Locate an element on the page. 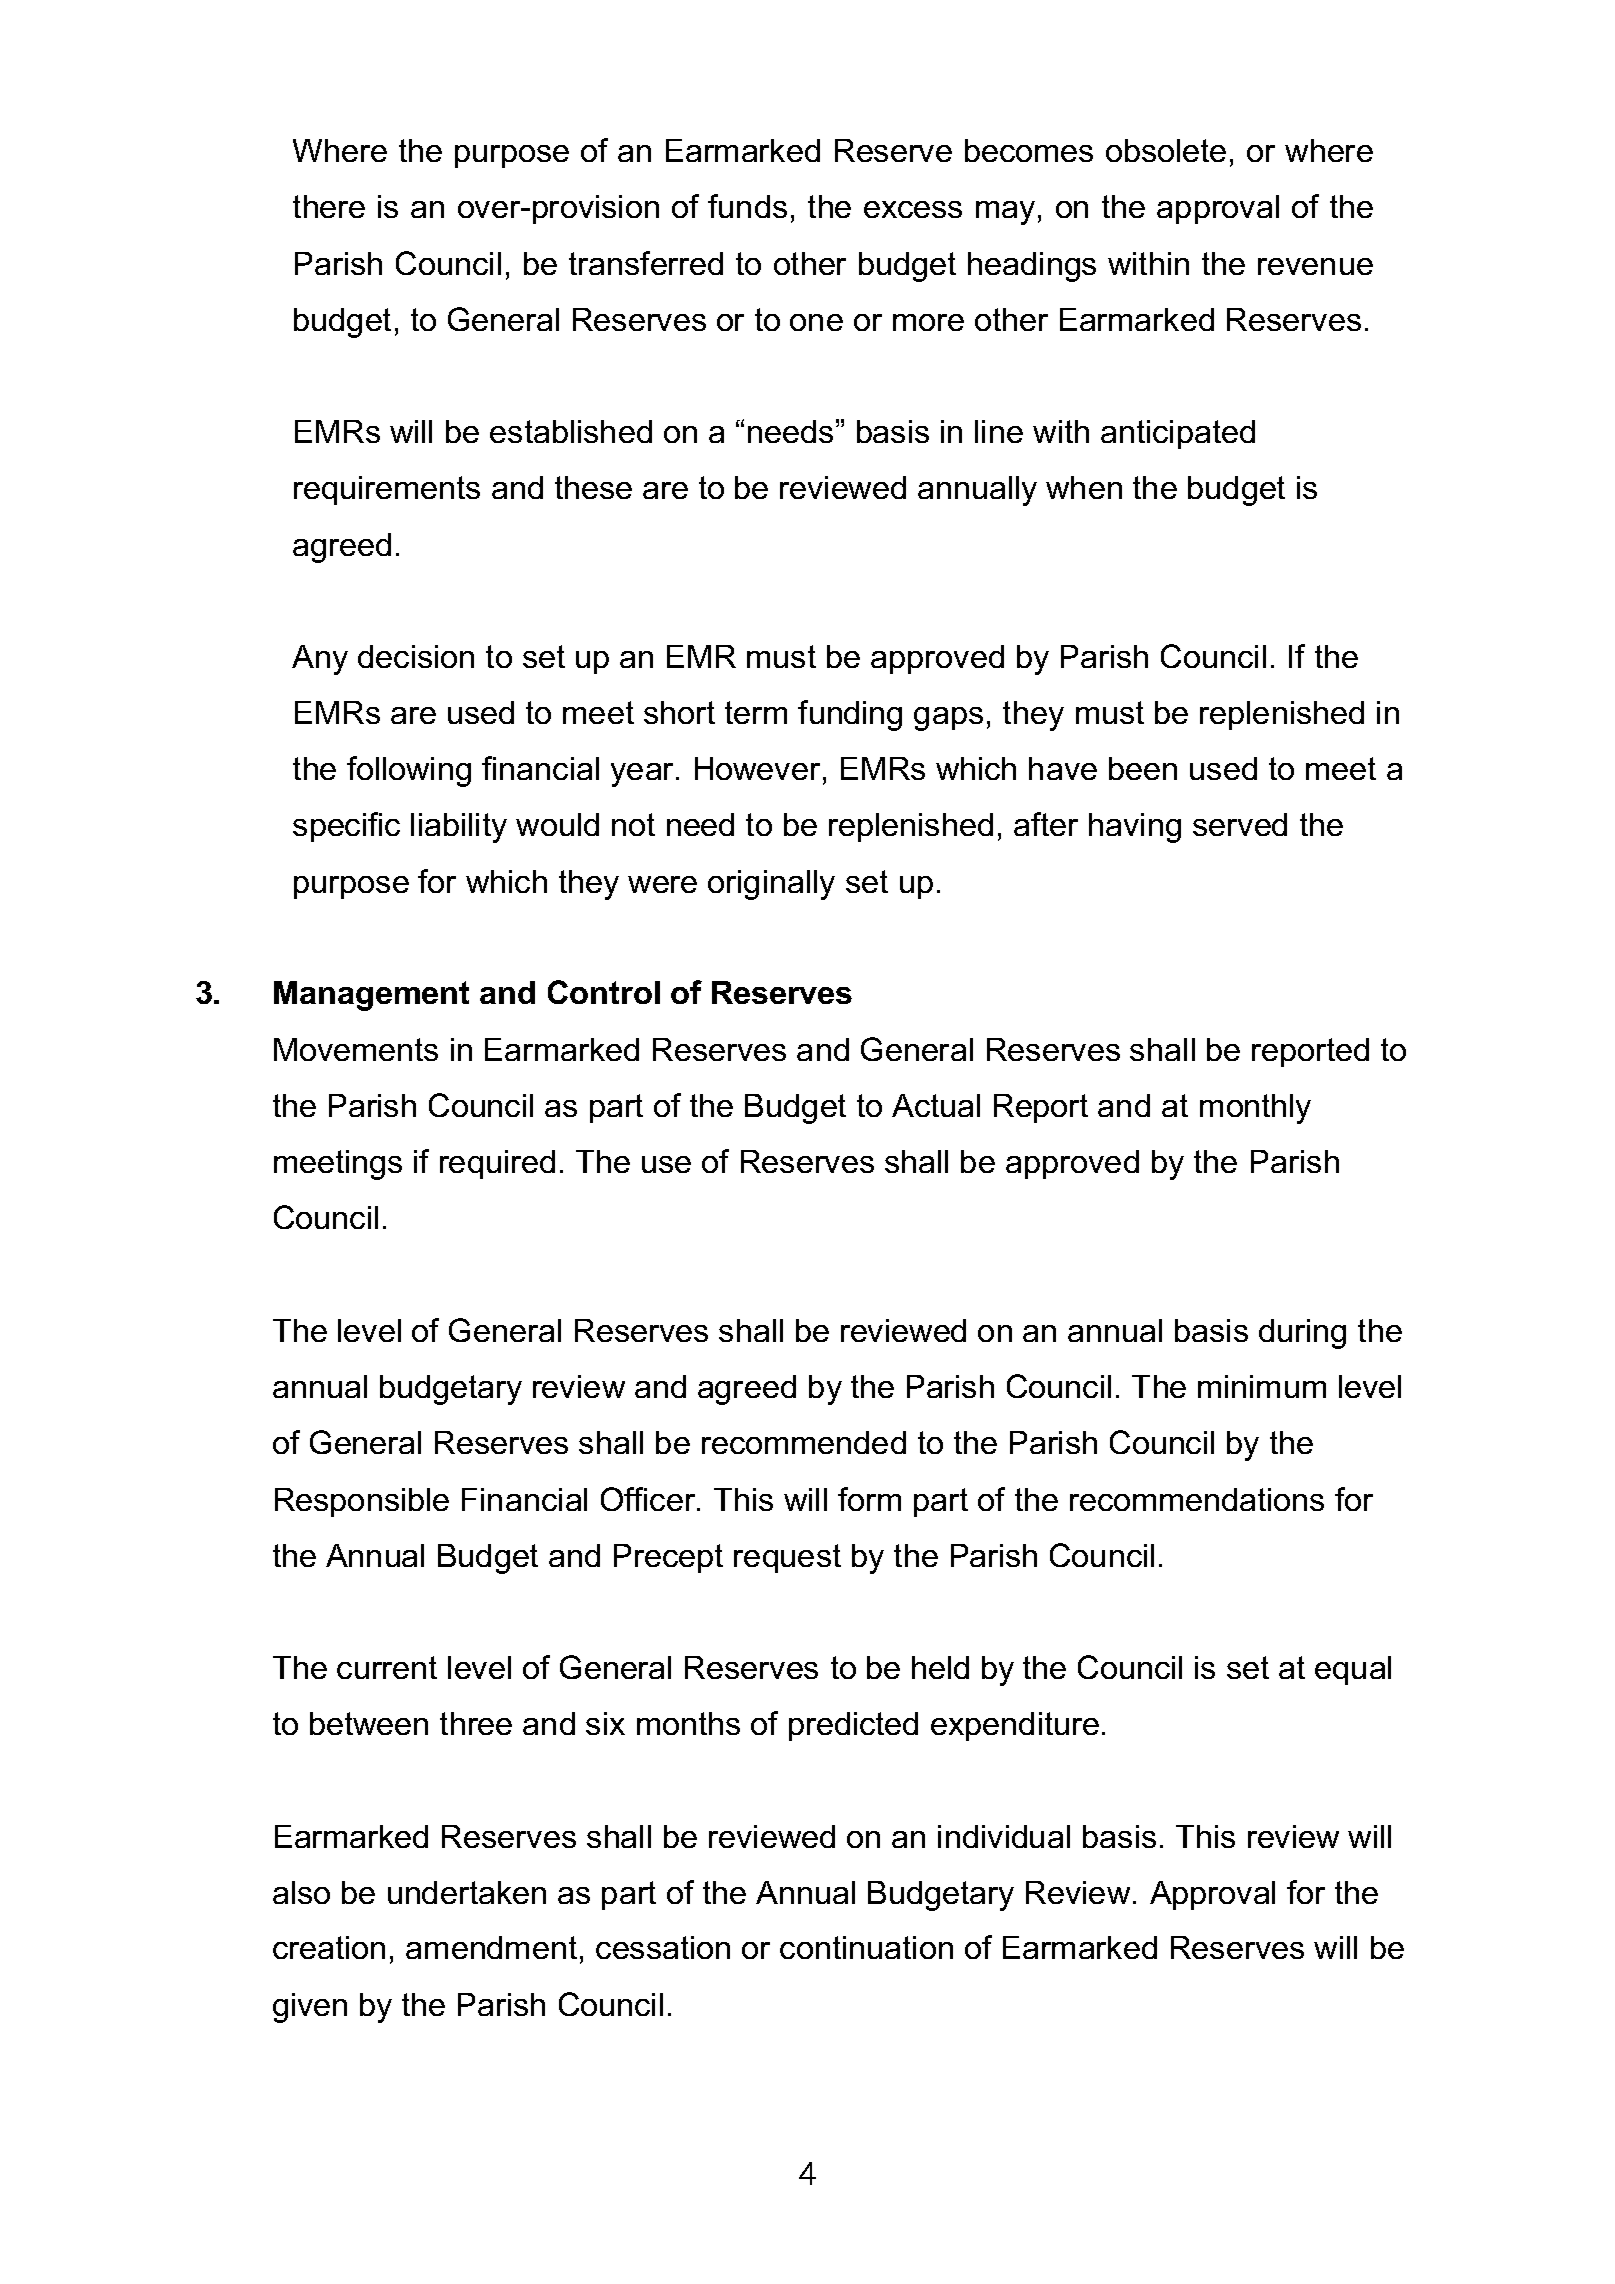 This page has width=1615, height=2284. funds is located at coordinates (747, 206).
